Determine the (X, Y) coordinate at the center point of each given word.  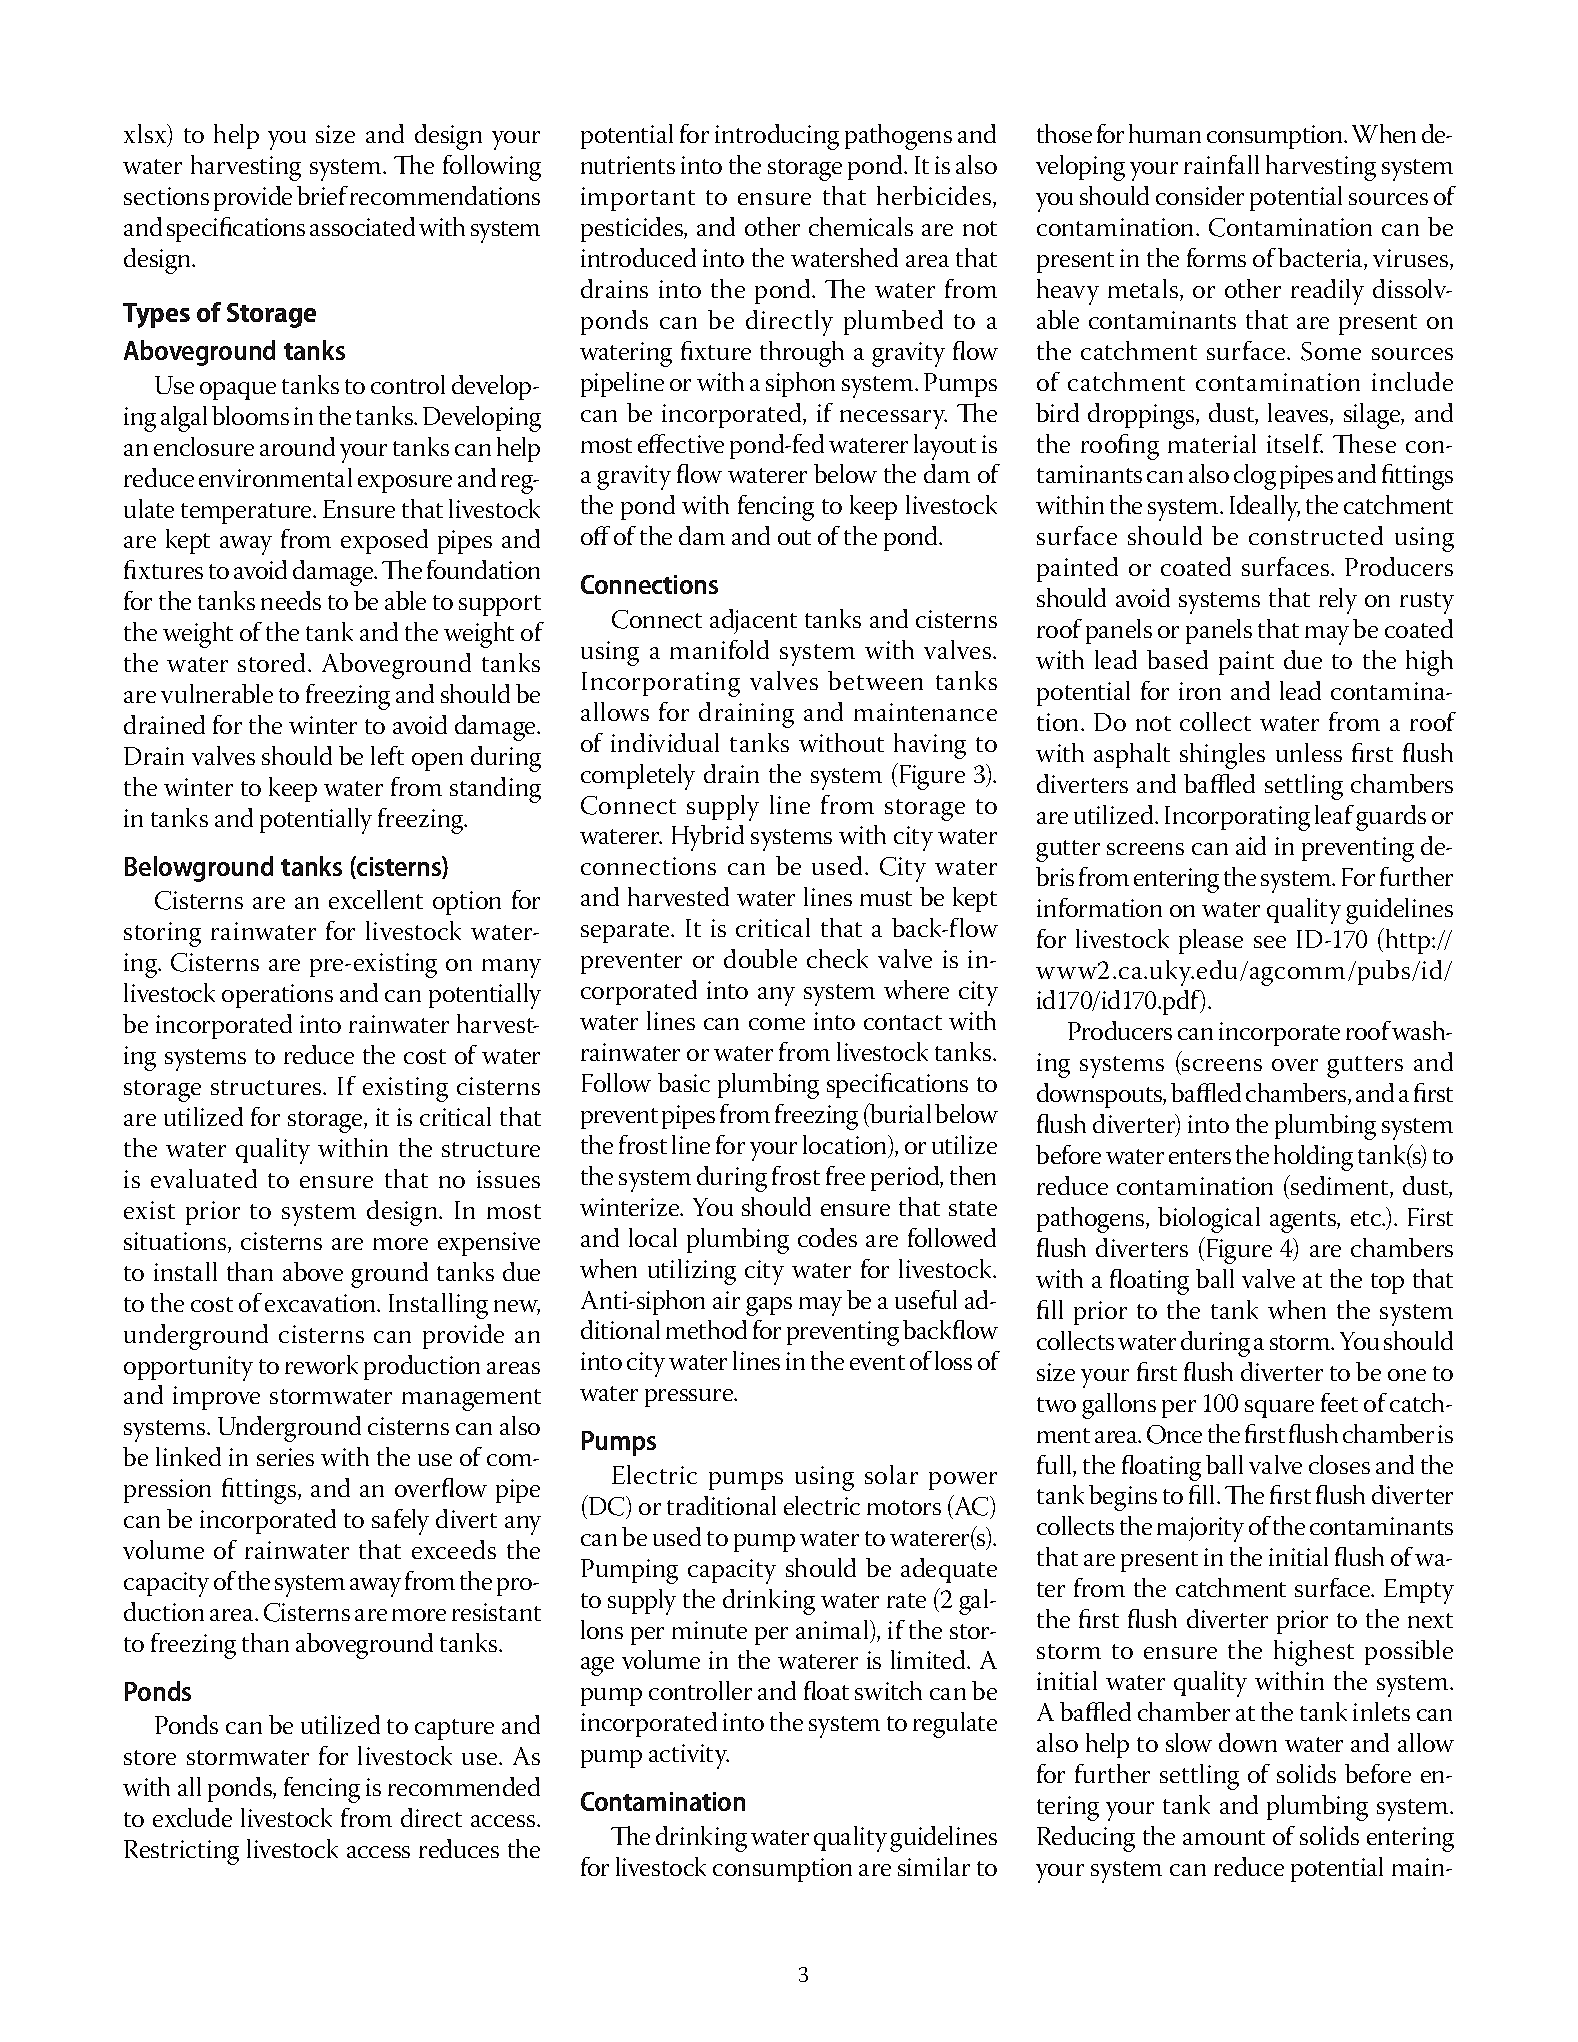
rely (1338, 601)
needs (291, 600)
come (777, 1024)
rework (321, 1364)
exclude (192, 1817)
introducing (777, 137)
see (1270, 942)
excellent (376, 899)
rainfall (1221, 164)
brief (322, 195)
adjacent (753, 621)
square (1279, 1409)
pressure (690, 1398)
